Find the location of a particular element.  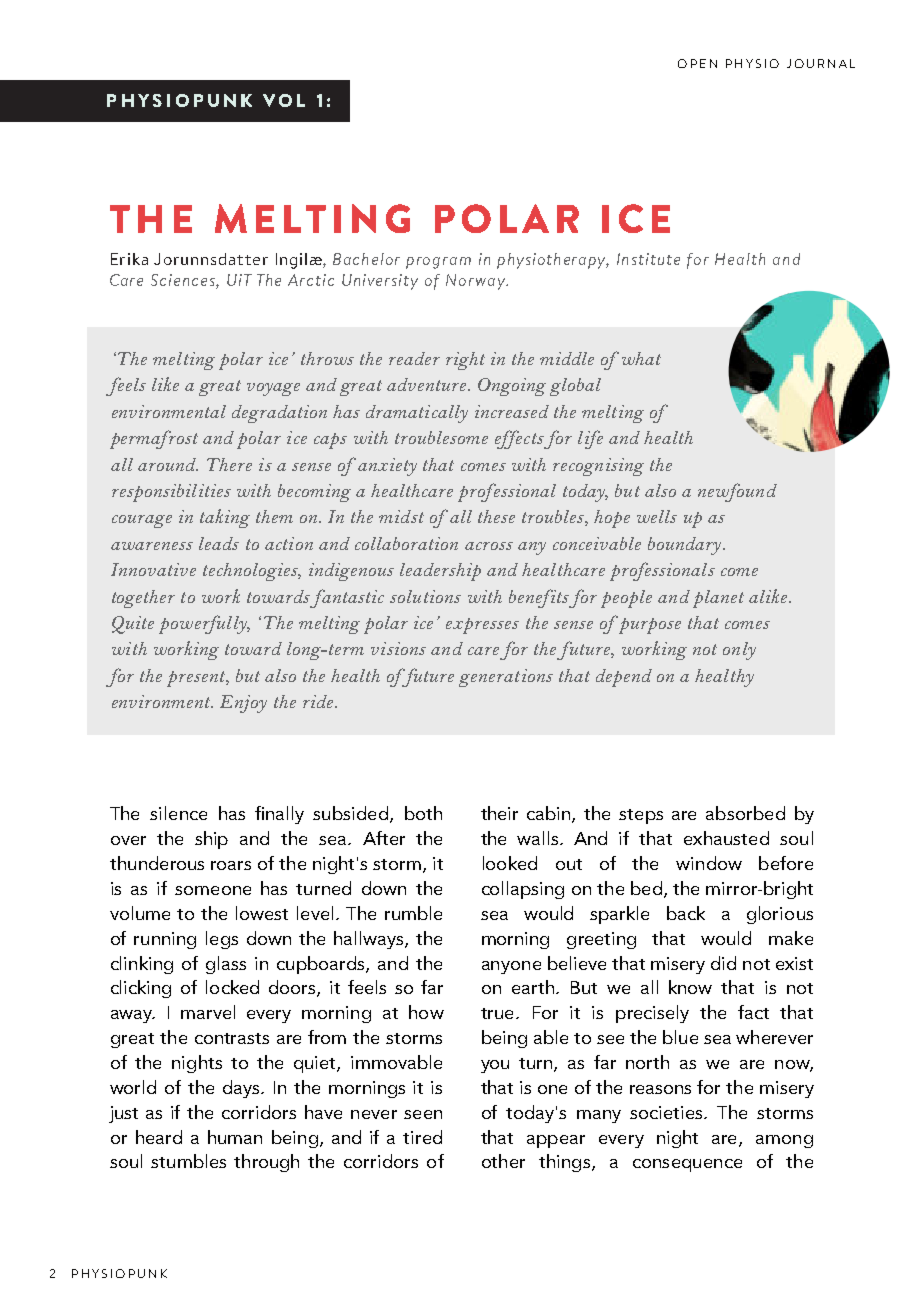

Institute is located at coordinates (648, 259).
